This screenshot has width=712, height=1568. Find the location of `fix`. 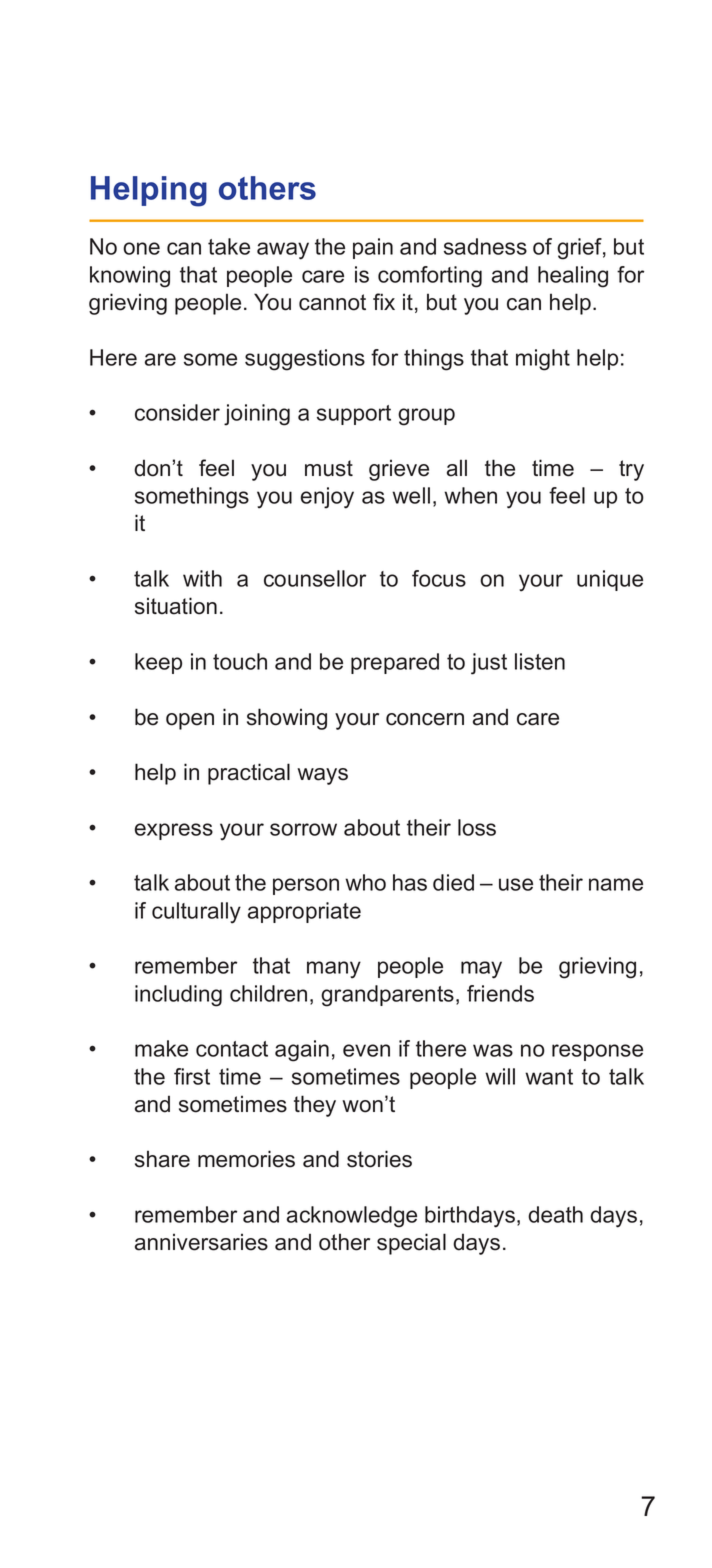

fix is located at coordinates (384, 301).
